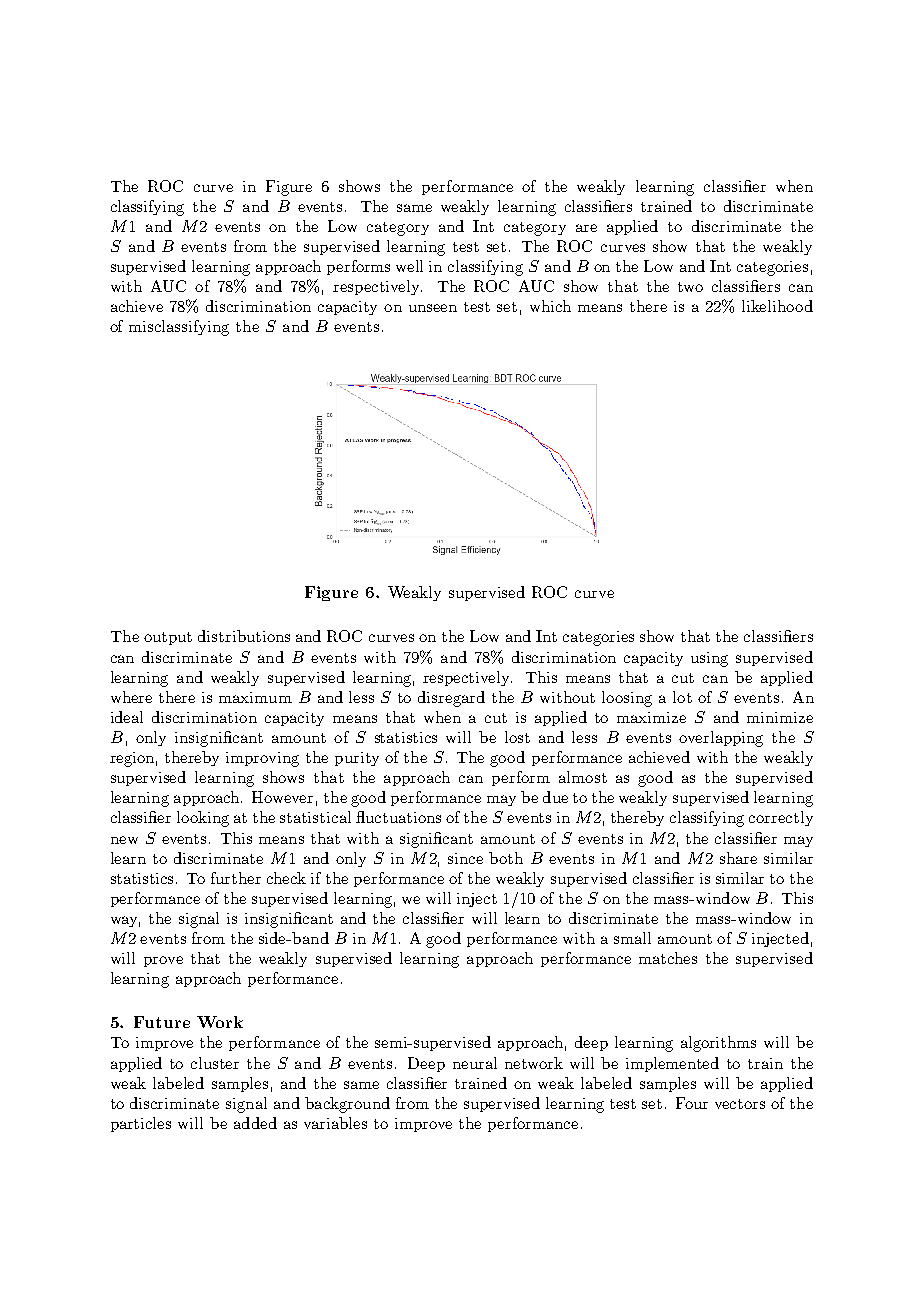 Image resolution: width=924 pixels, height=1308 pixels. What do you see at coordinates (433, 308) in the page?
I see `unseen` at bounding box center [433, 308].
